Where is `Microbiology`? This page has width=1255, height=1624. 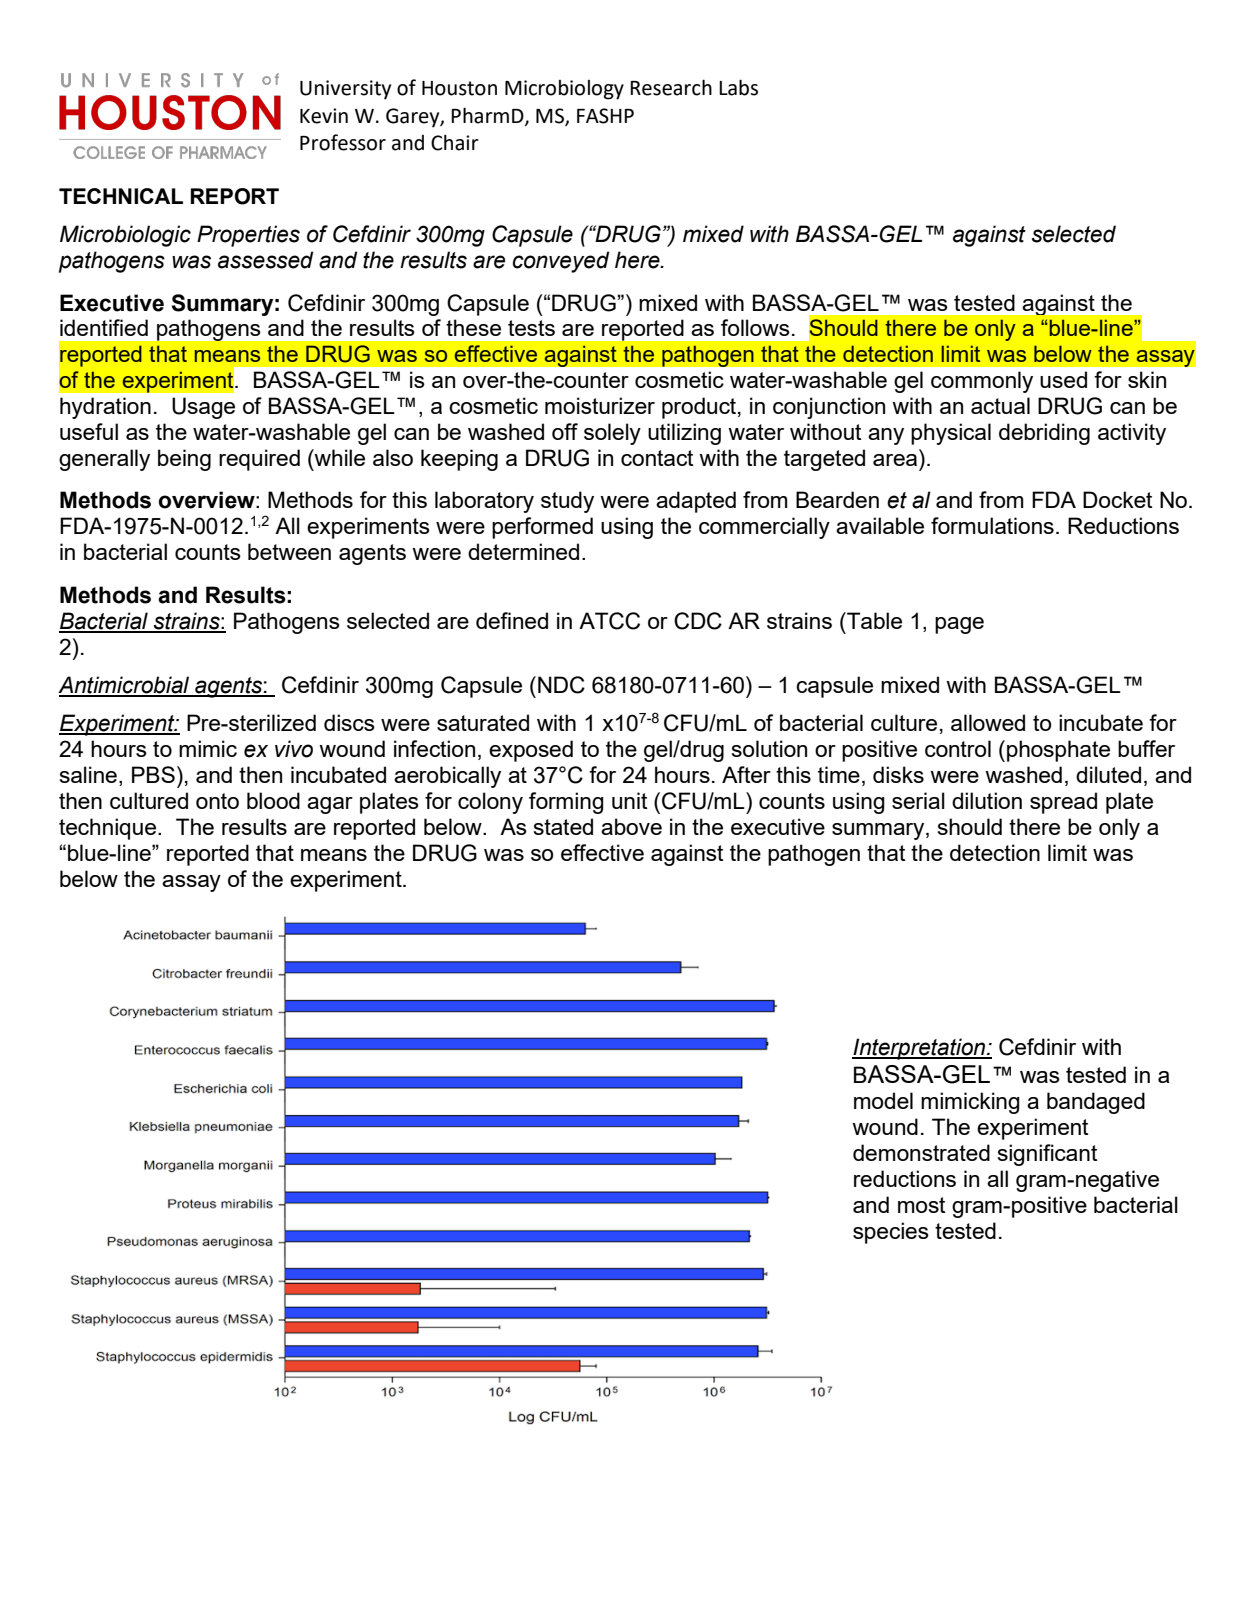
Microbiology is located at coordinates (564, 90).
